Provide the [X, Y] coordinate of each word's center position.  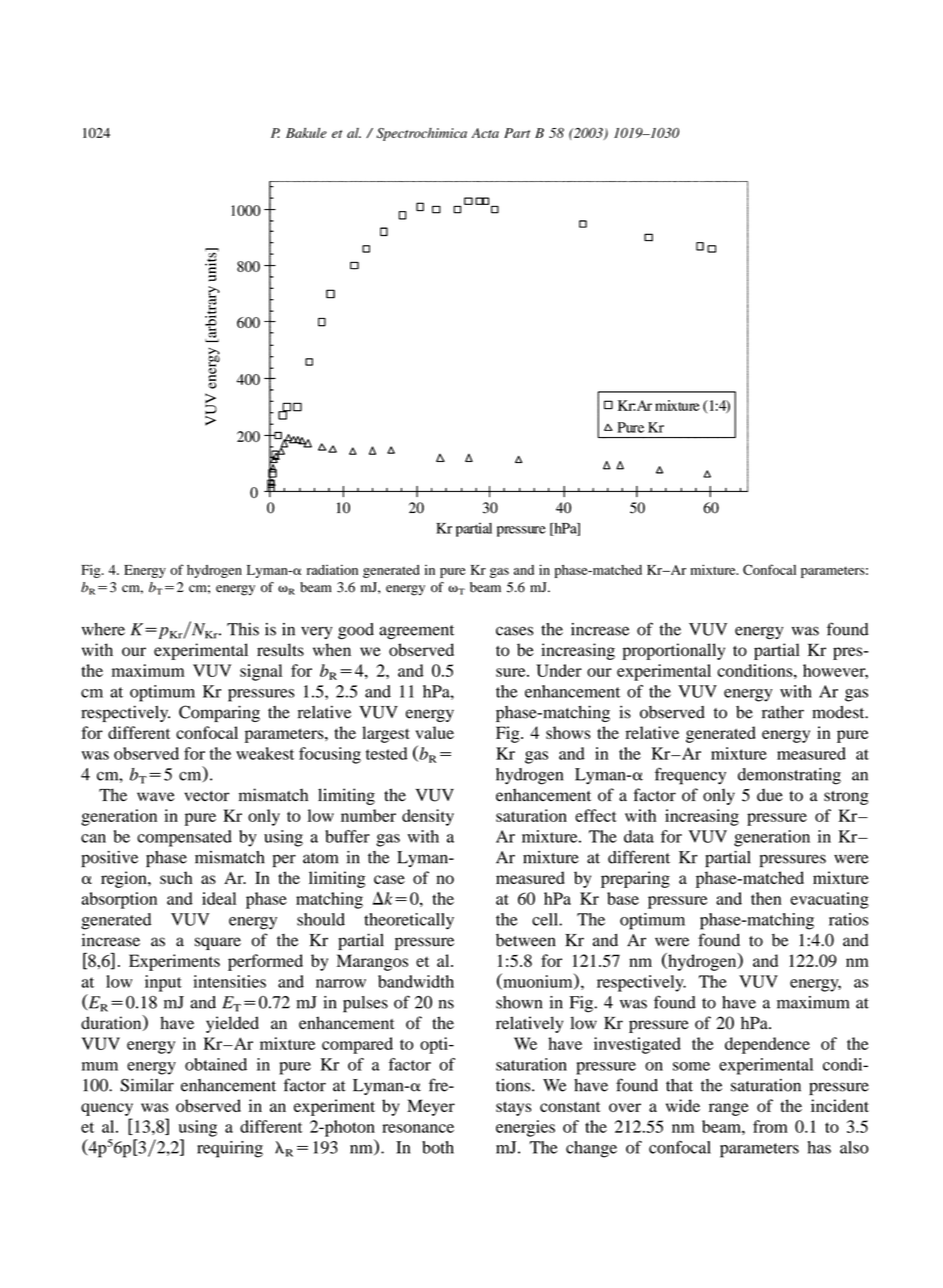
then [766, 898]
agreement [416, 632]
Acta [485, 133]
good [356, 631]
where [103, 629]
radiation [332, 569]
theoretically [409, 921]
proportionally [673, 651]
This [243, 629]
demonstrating [789, 776]
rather [783, 712]
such [176, 877]
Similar [147, 1085]
